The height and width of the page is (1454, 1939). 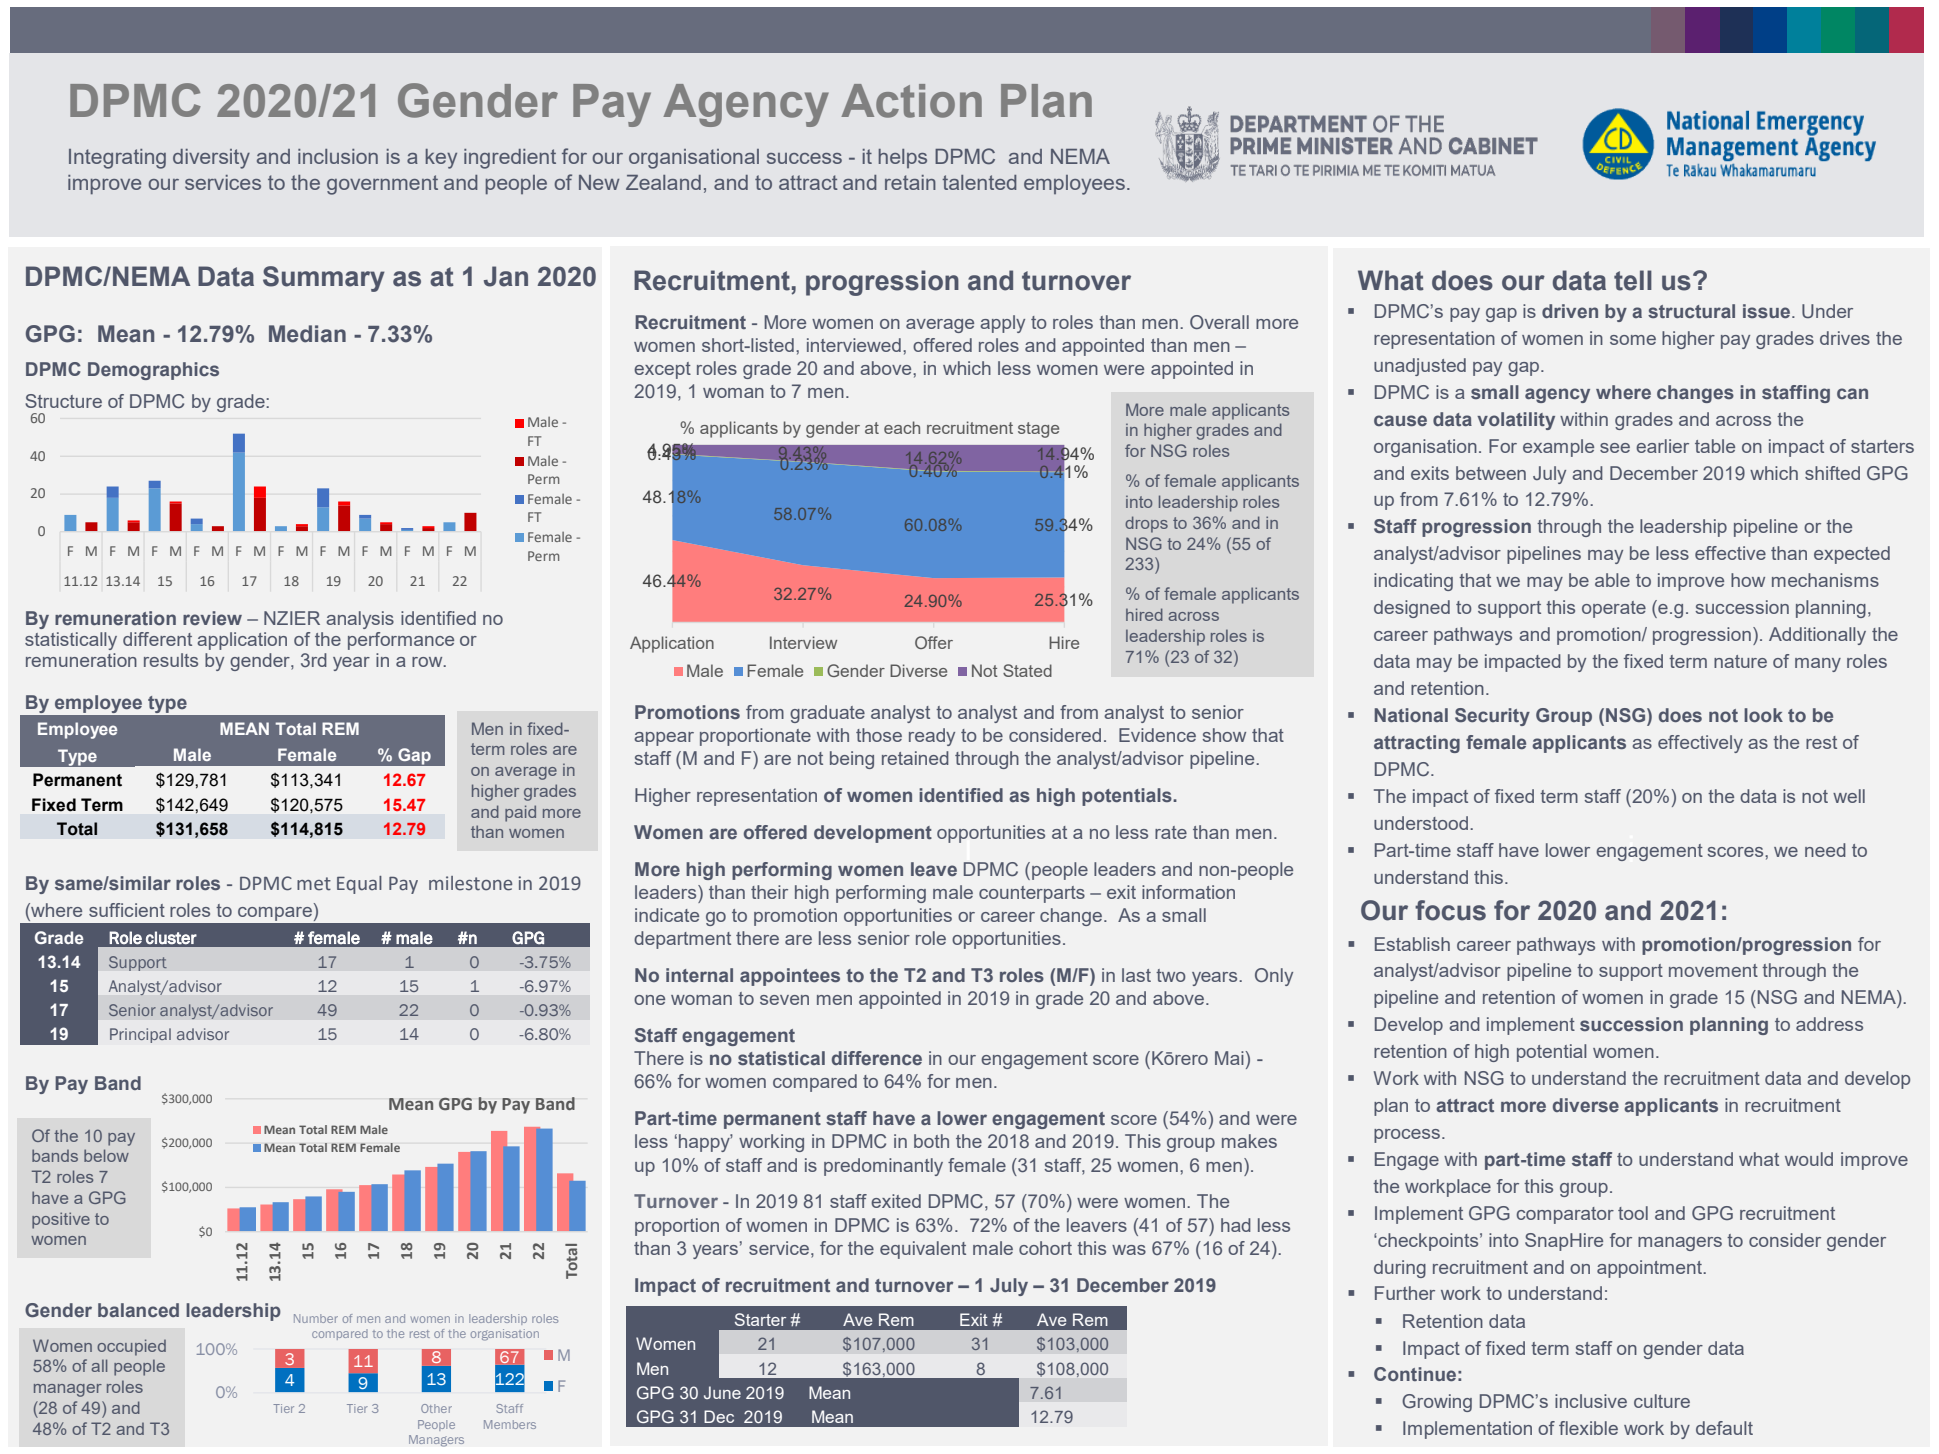 I want to click on June, so click(x=722, y=1392).
